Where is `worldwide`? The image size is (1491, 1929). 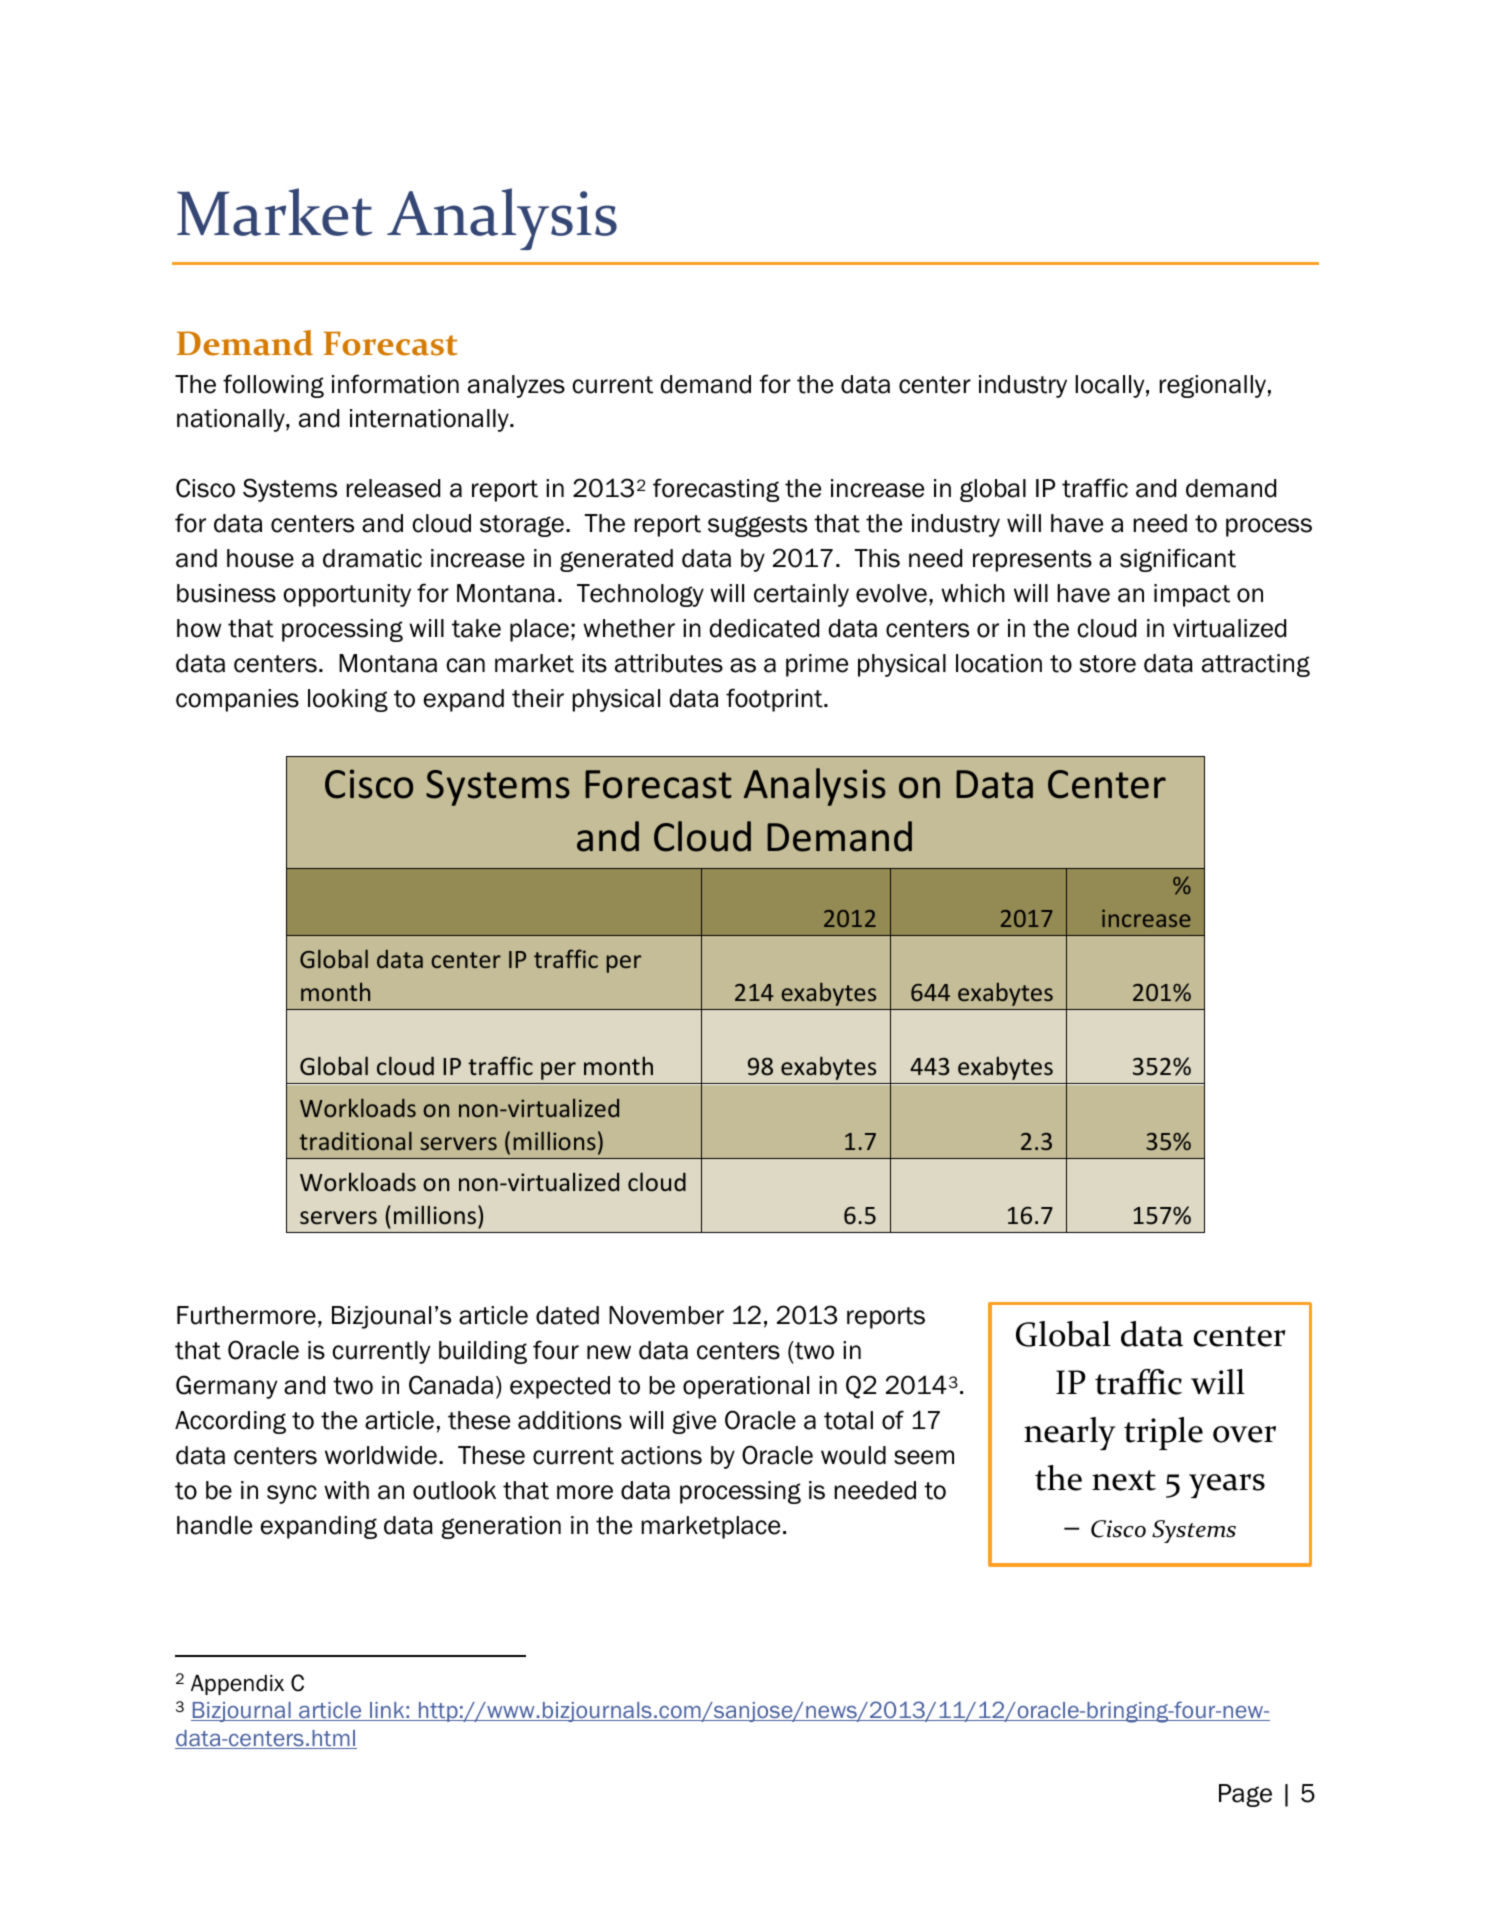 worldwide is located at coordinates (381, 1455).
